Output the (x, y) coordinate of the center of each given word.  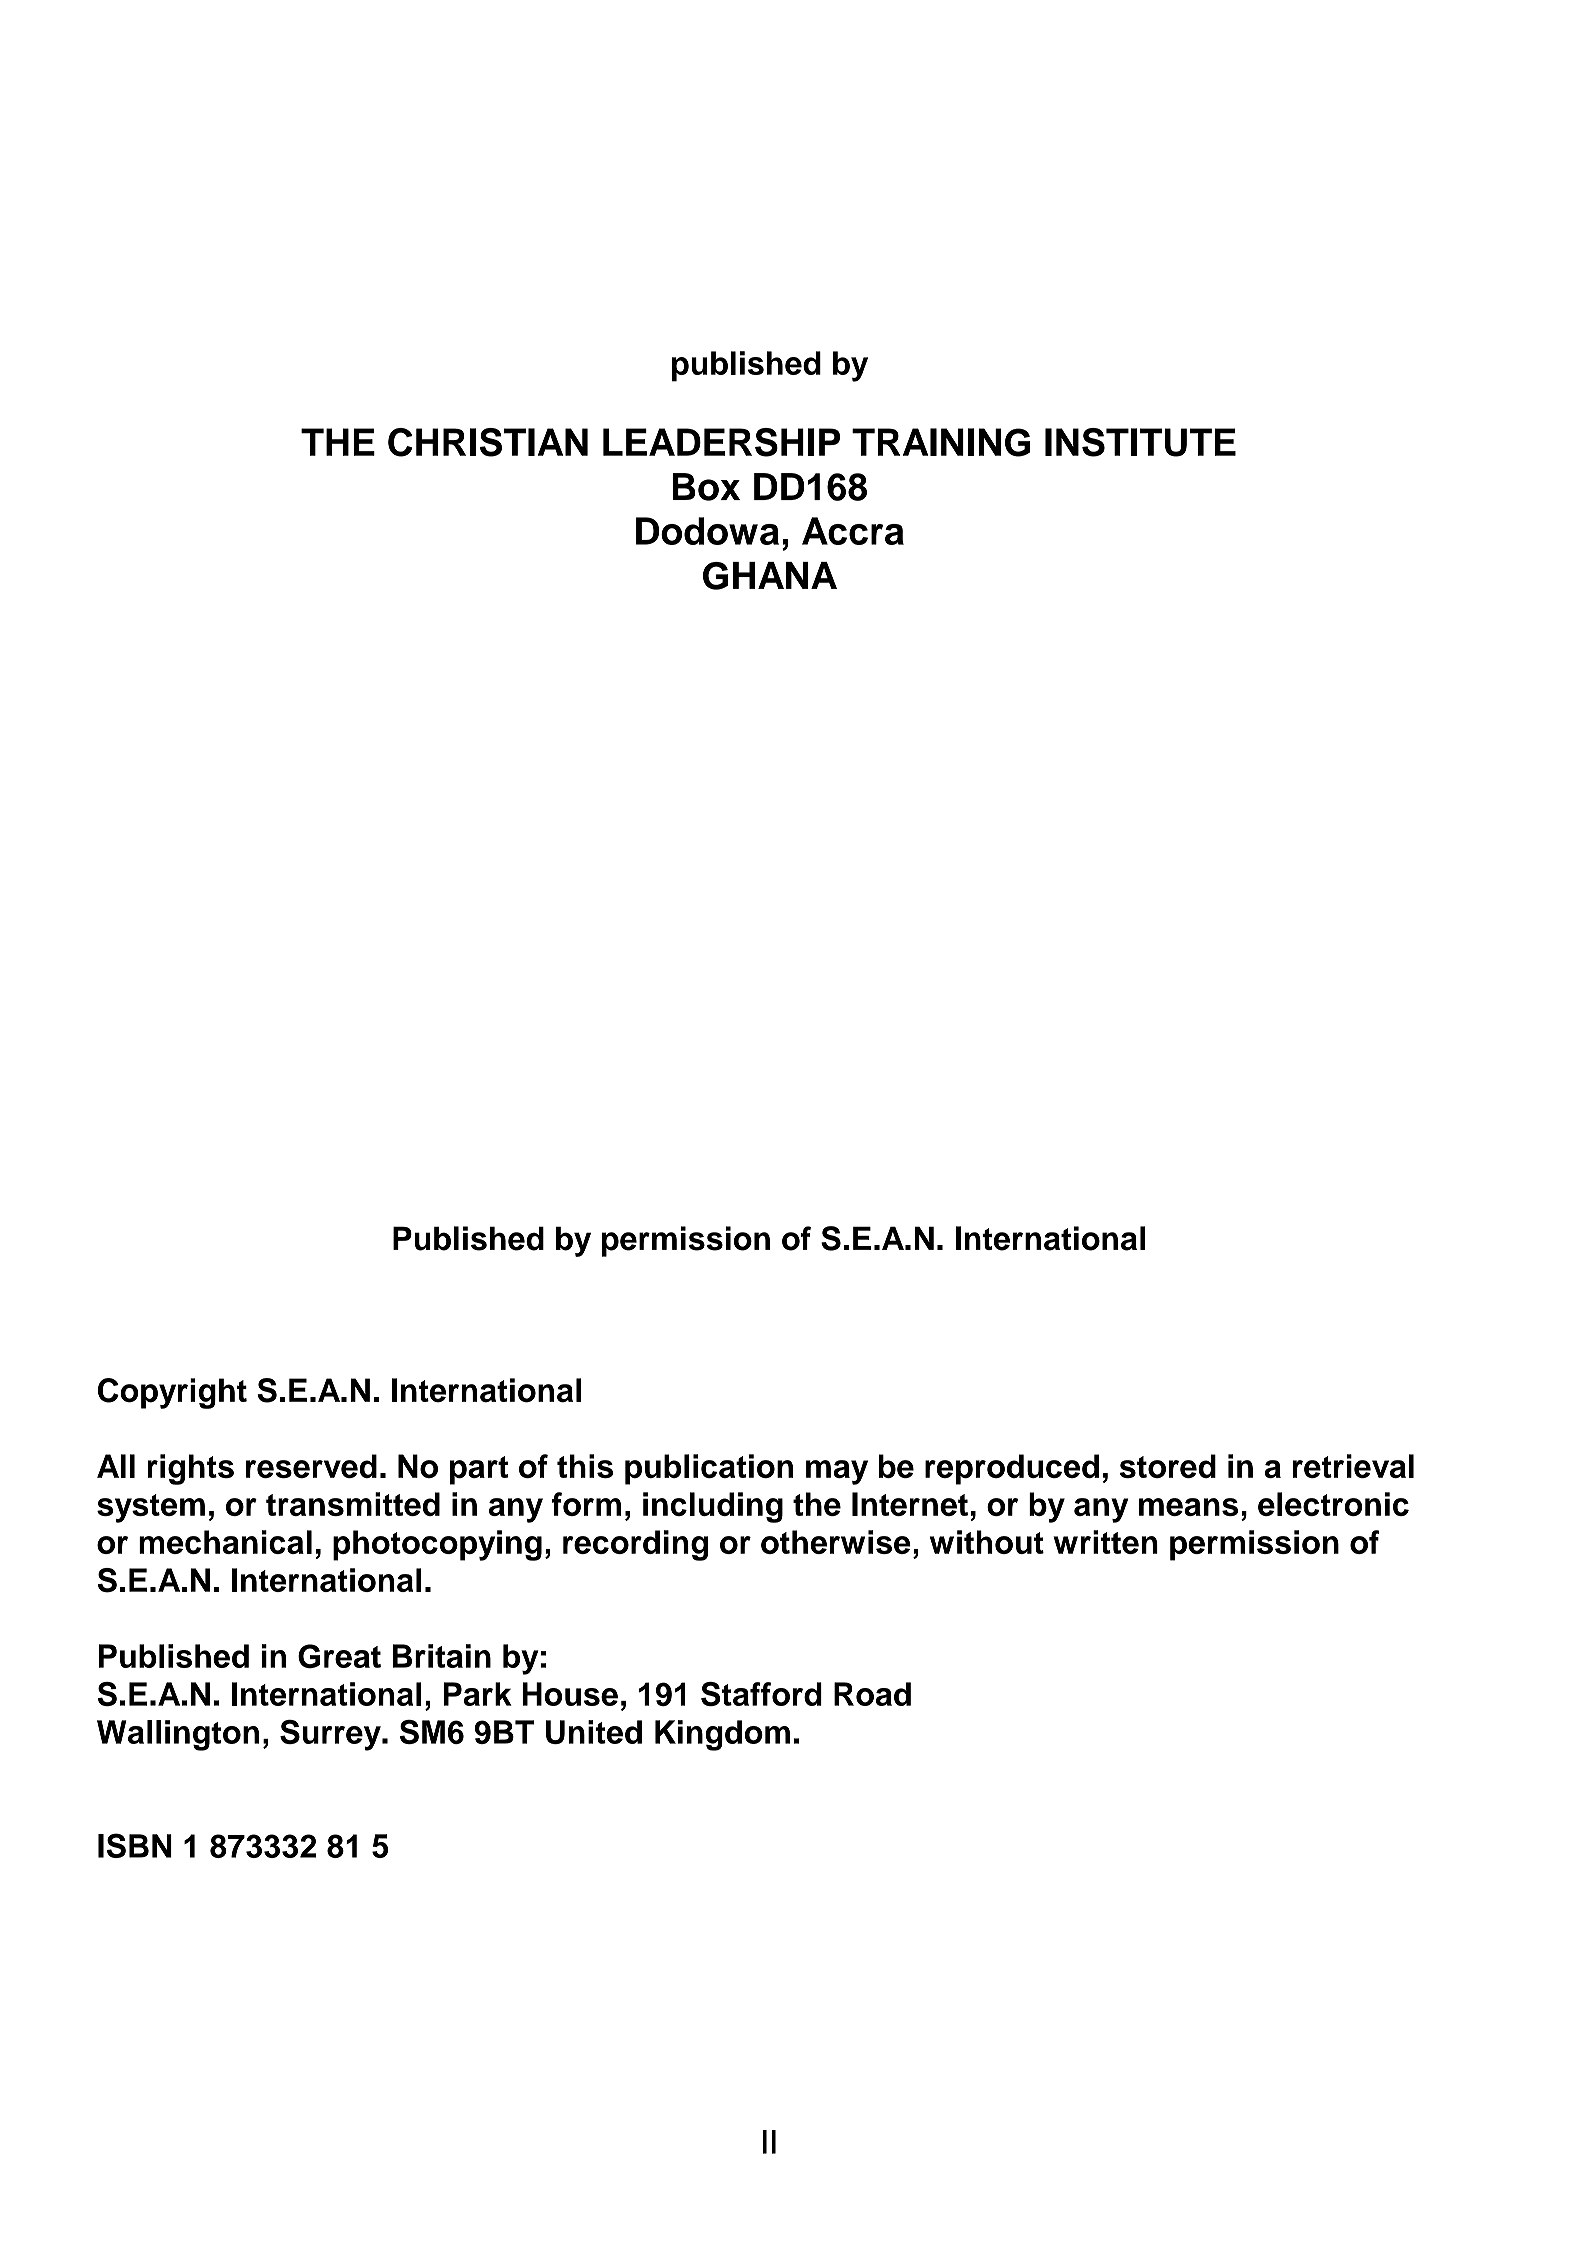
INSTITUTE (1140, 442)
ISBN (135, 1845)
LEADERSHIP (721, 442)
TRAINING (941, 442)
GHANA (770, 576)
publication (709, 1469)
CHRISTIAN (488, 442)
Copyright (172, 1393)
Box (706, 487)
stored (1168, 1466)
